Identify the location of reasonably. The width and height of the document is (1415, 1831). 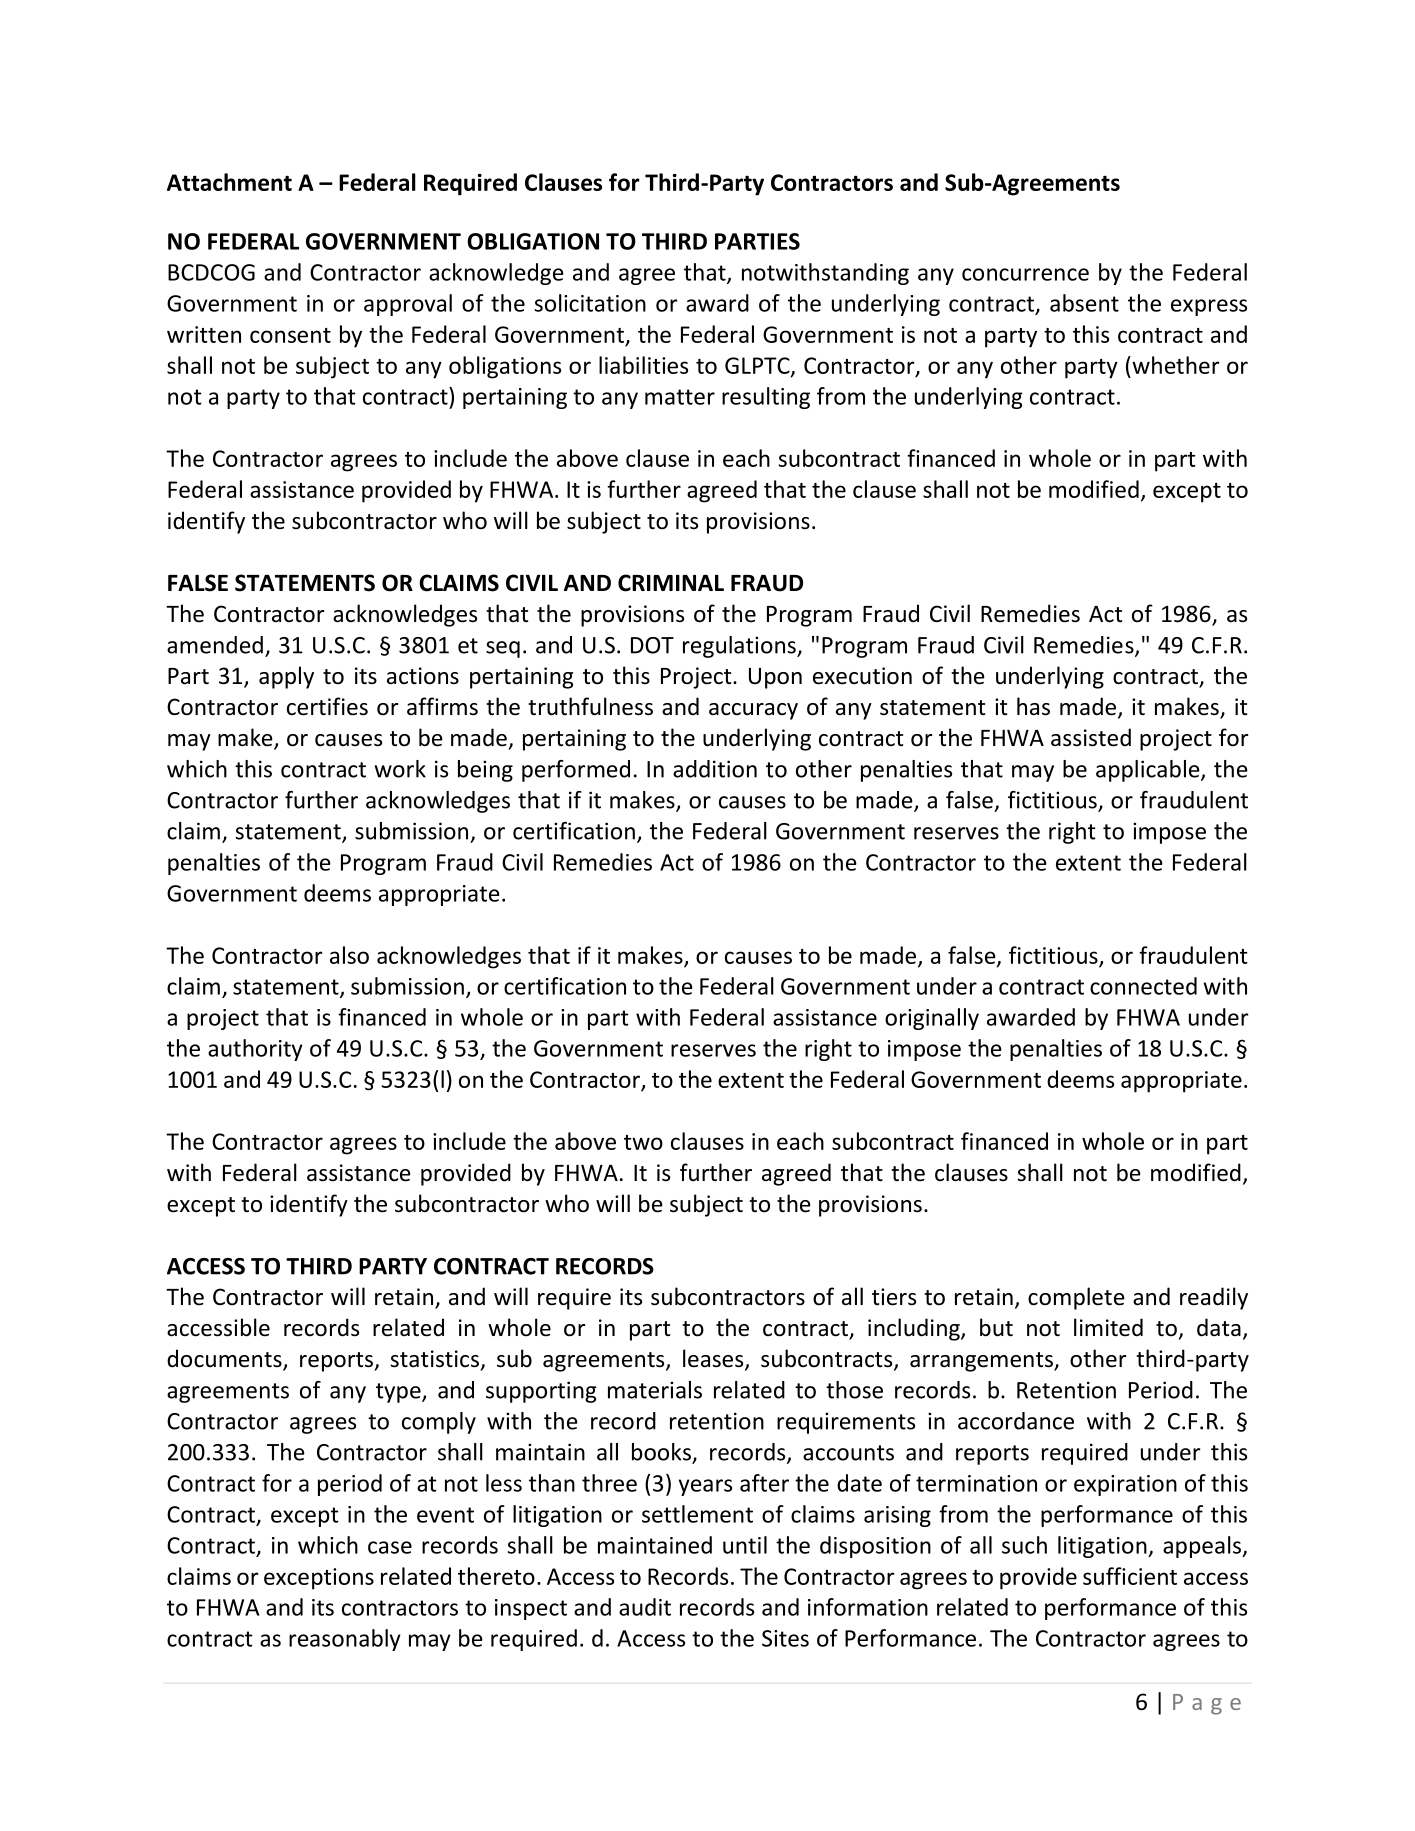
(345, 1640).
